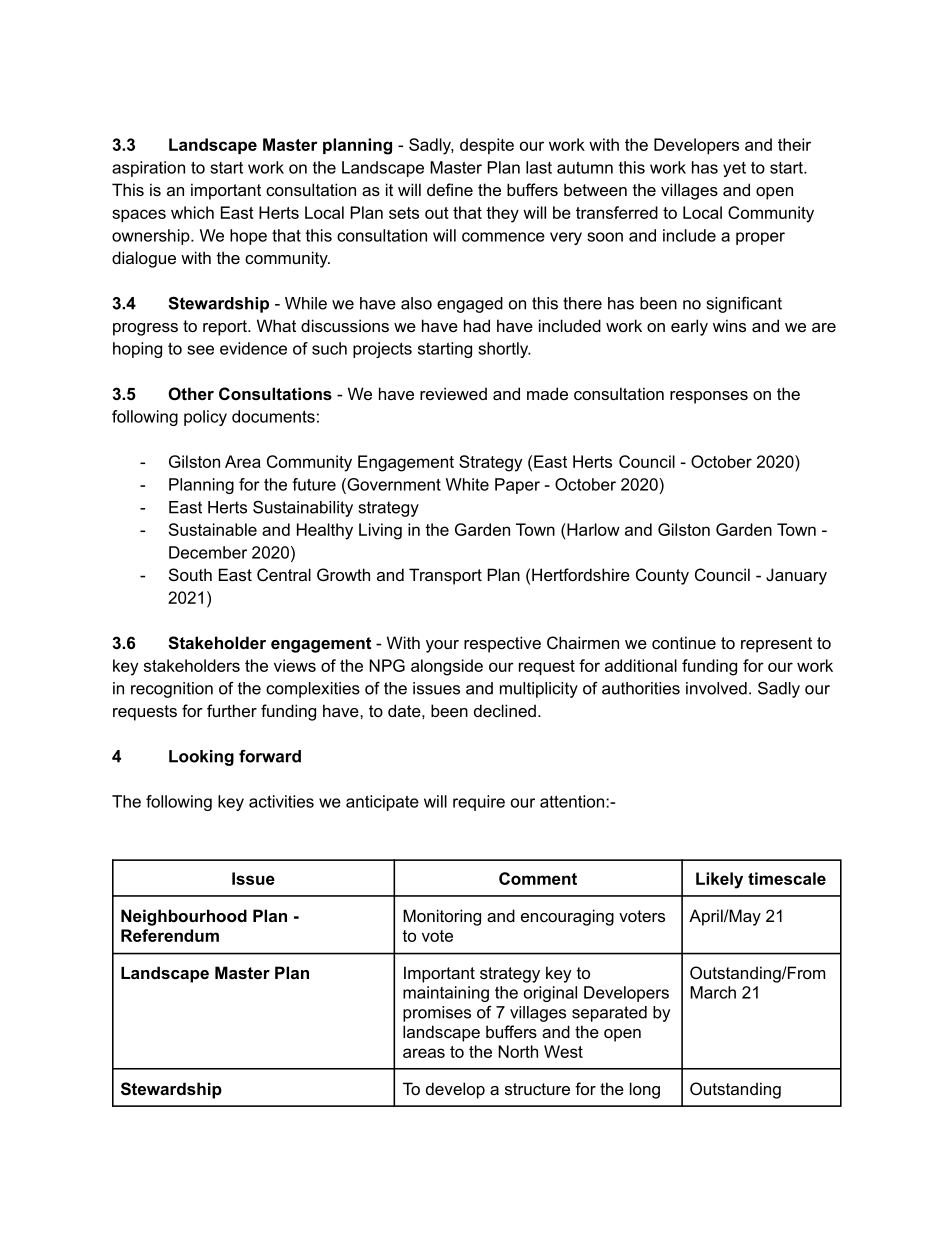  Describe the element at coordinates (709, 397) in the screenshot. I see `responses` at that location.
